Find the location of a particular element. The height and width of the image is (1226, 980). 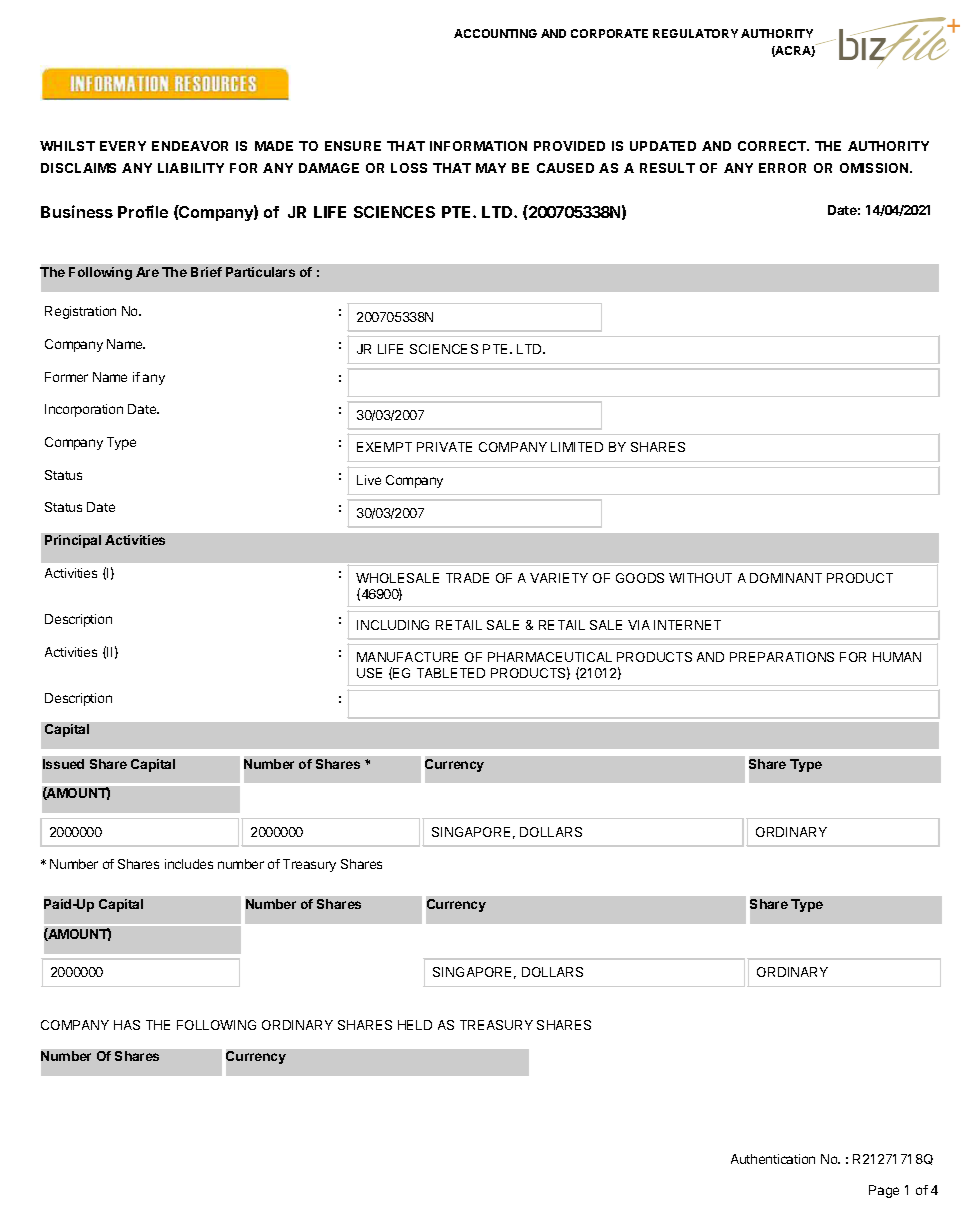

Incorporation is located at coordinates (84, 410).
